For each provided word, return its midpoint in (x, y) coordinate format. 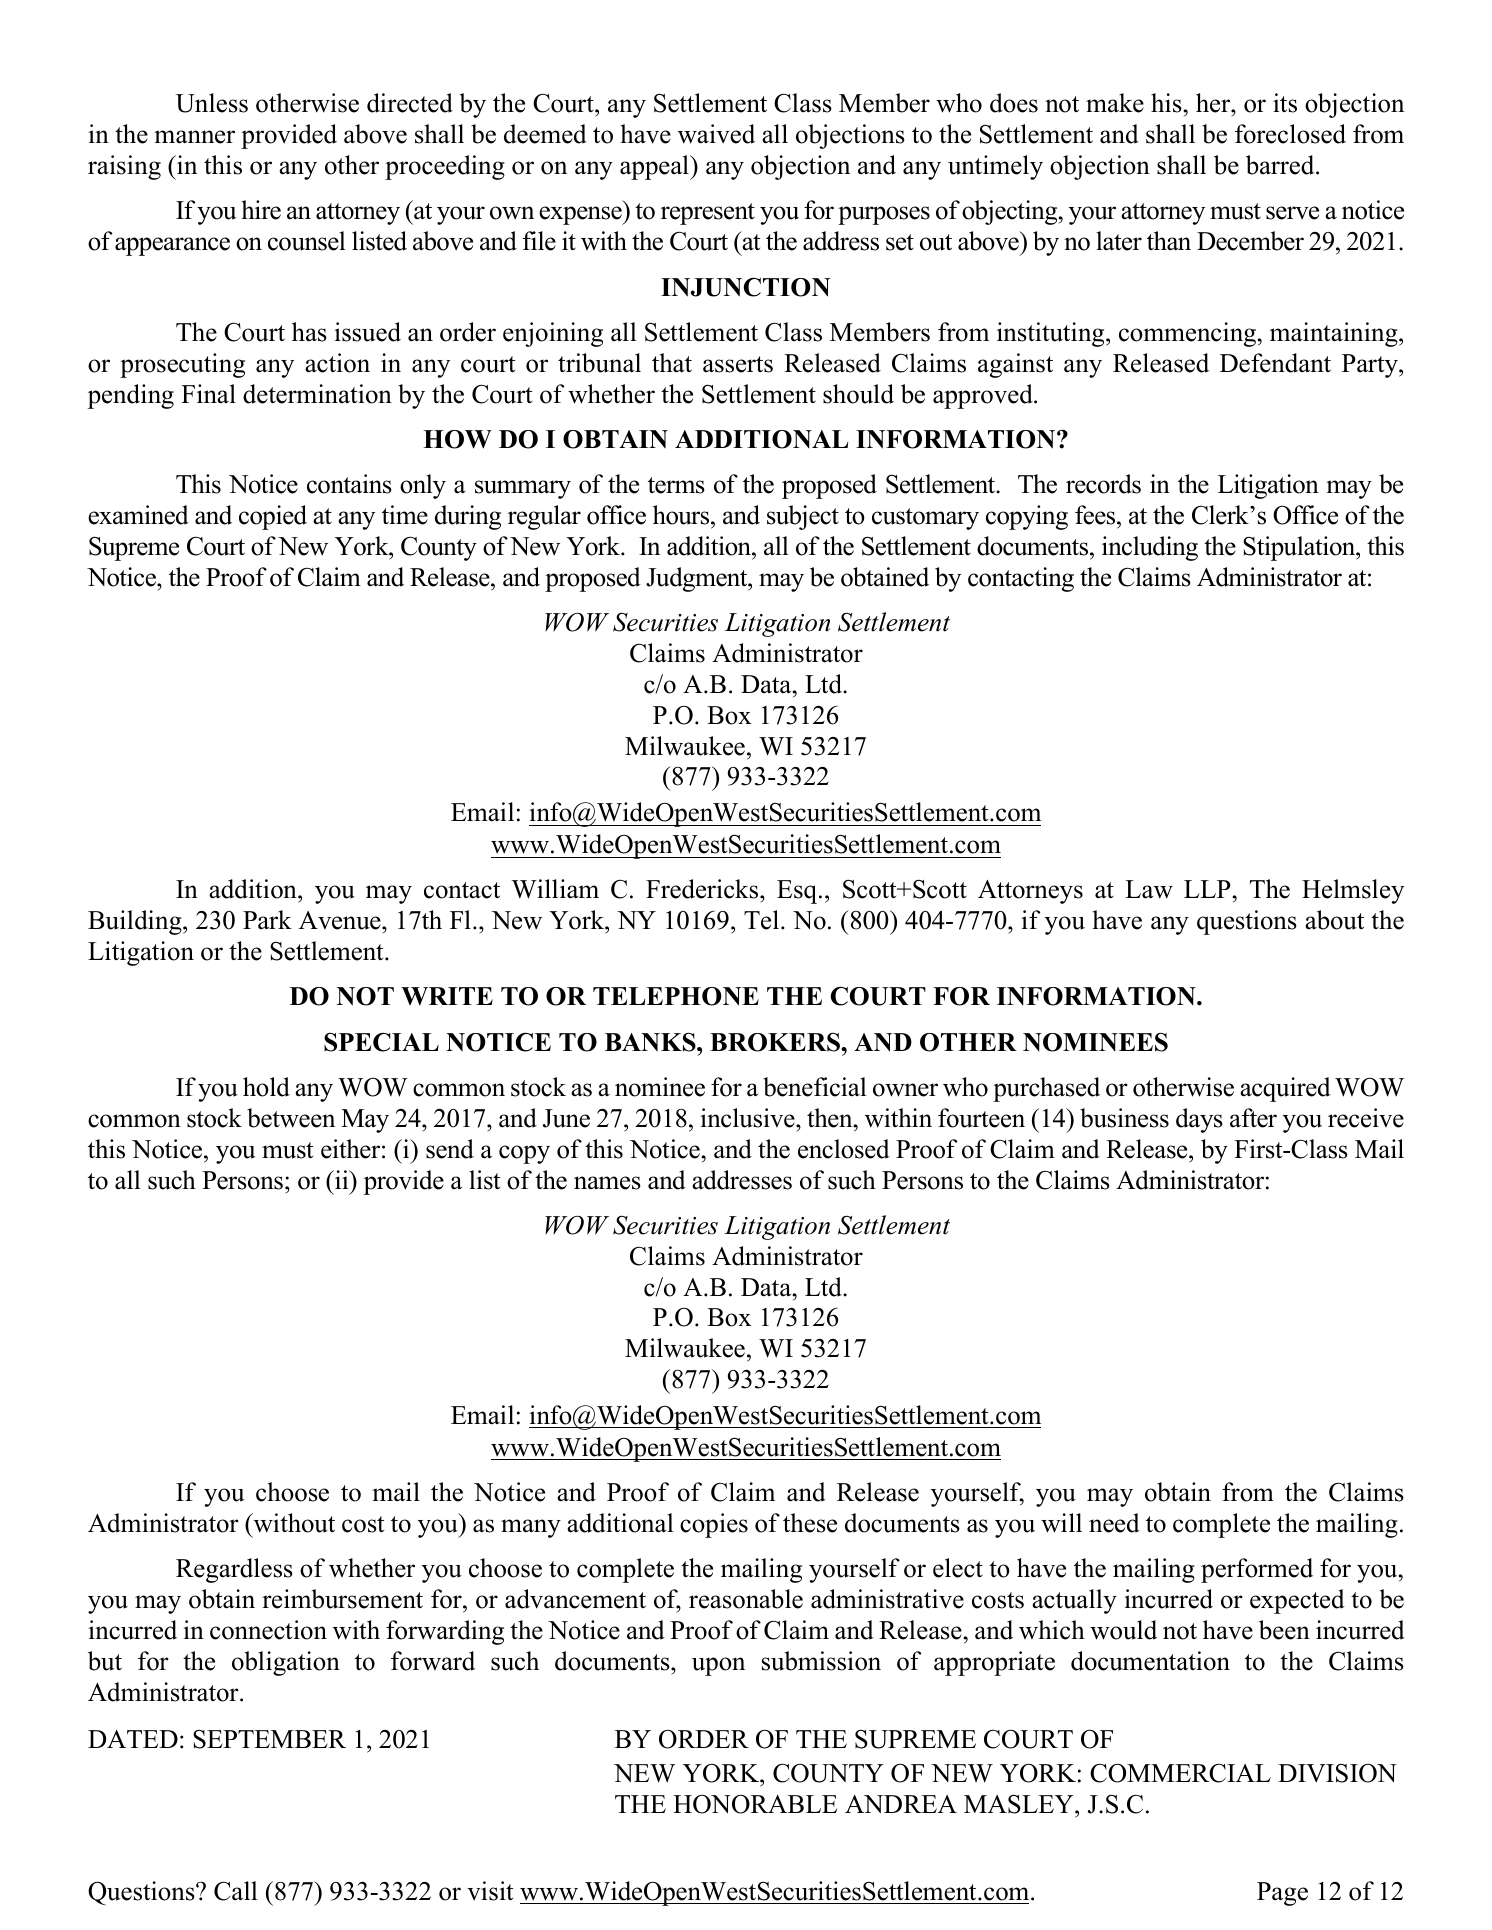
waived (716, 134)
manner (194, 137)
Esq (798, 892)
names (607, 1183)
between (291, 1118)
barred (1281, 165)
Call (236, 1891)
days (1199, 1120)
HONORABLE (755, 1804)
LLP (1207, 889)
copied (273, 517)
